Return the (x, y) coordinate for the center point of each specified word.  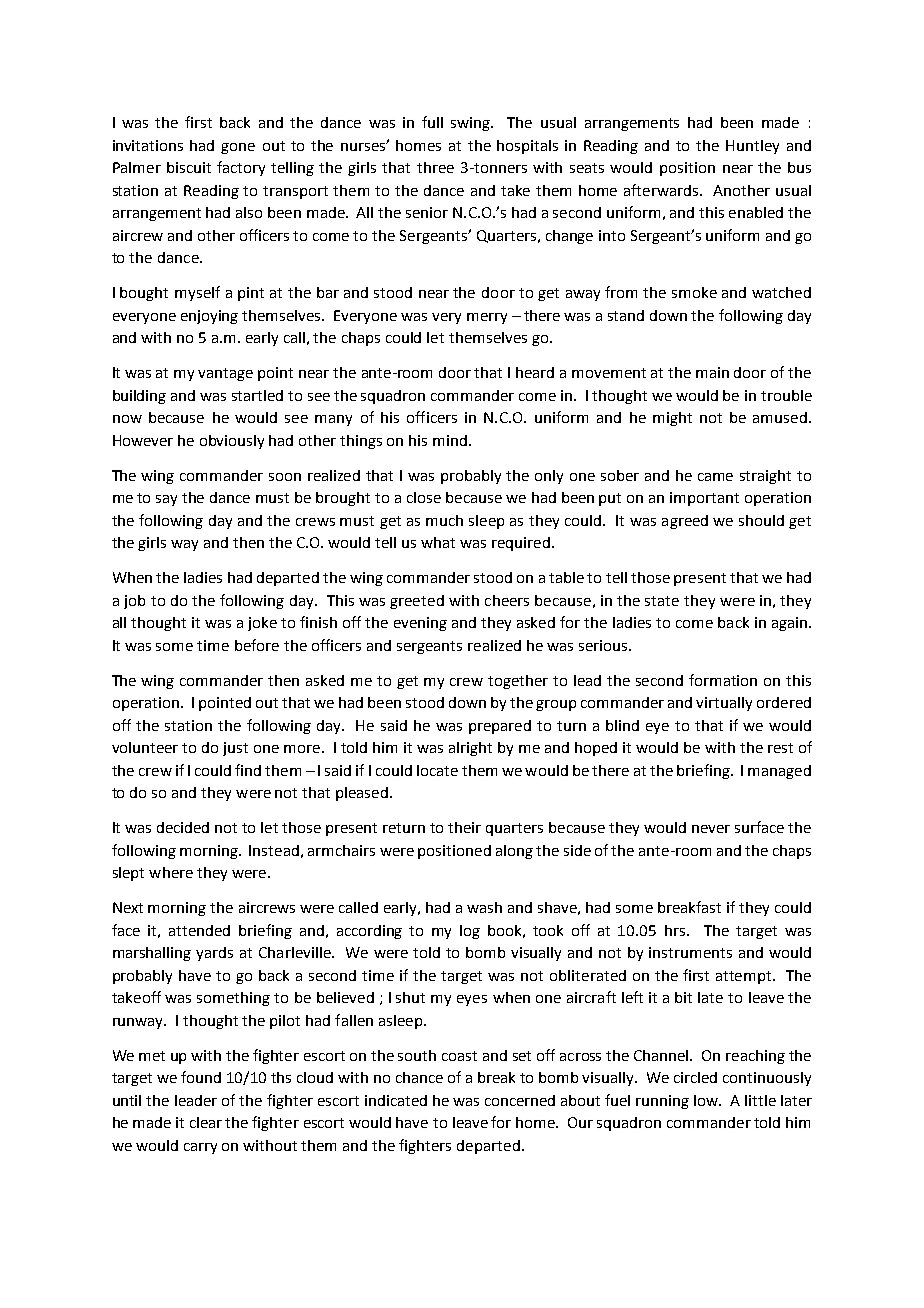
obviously (232, 442)
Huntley (752, 147)
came (715, 477)
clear (206, 1122)
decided (183, 827)
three (435, 167)
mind (450, 440)
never (711, 829)
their (464, 827)
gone (238, 148)
